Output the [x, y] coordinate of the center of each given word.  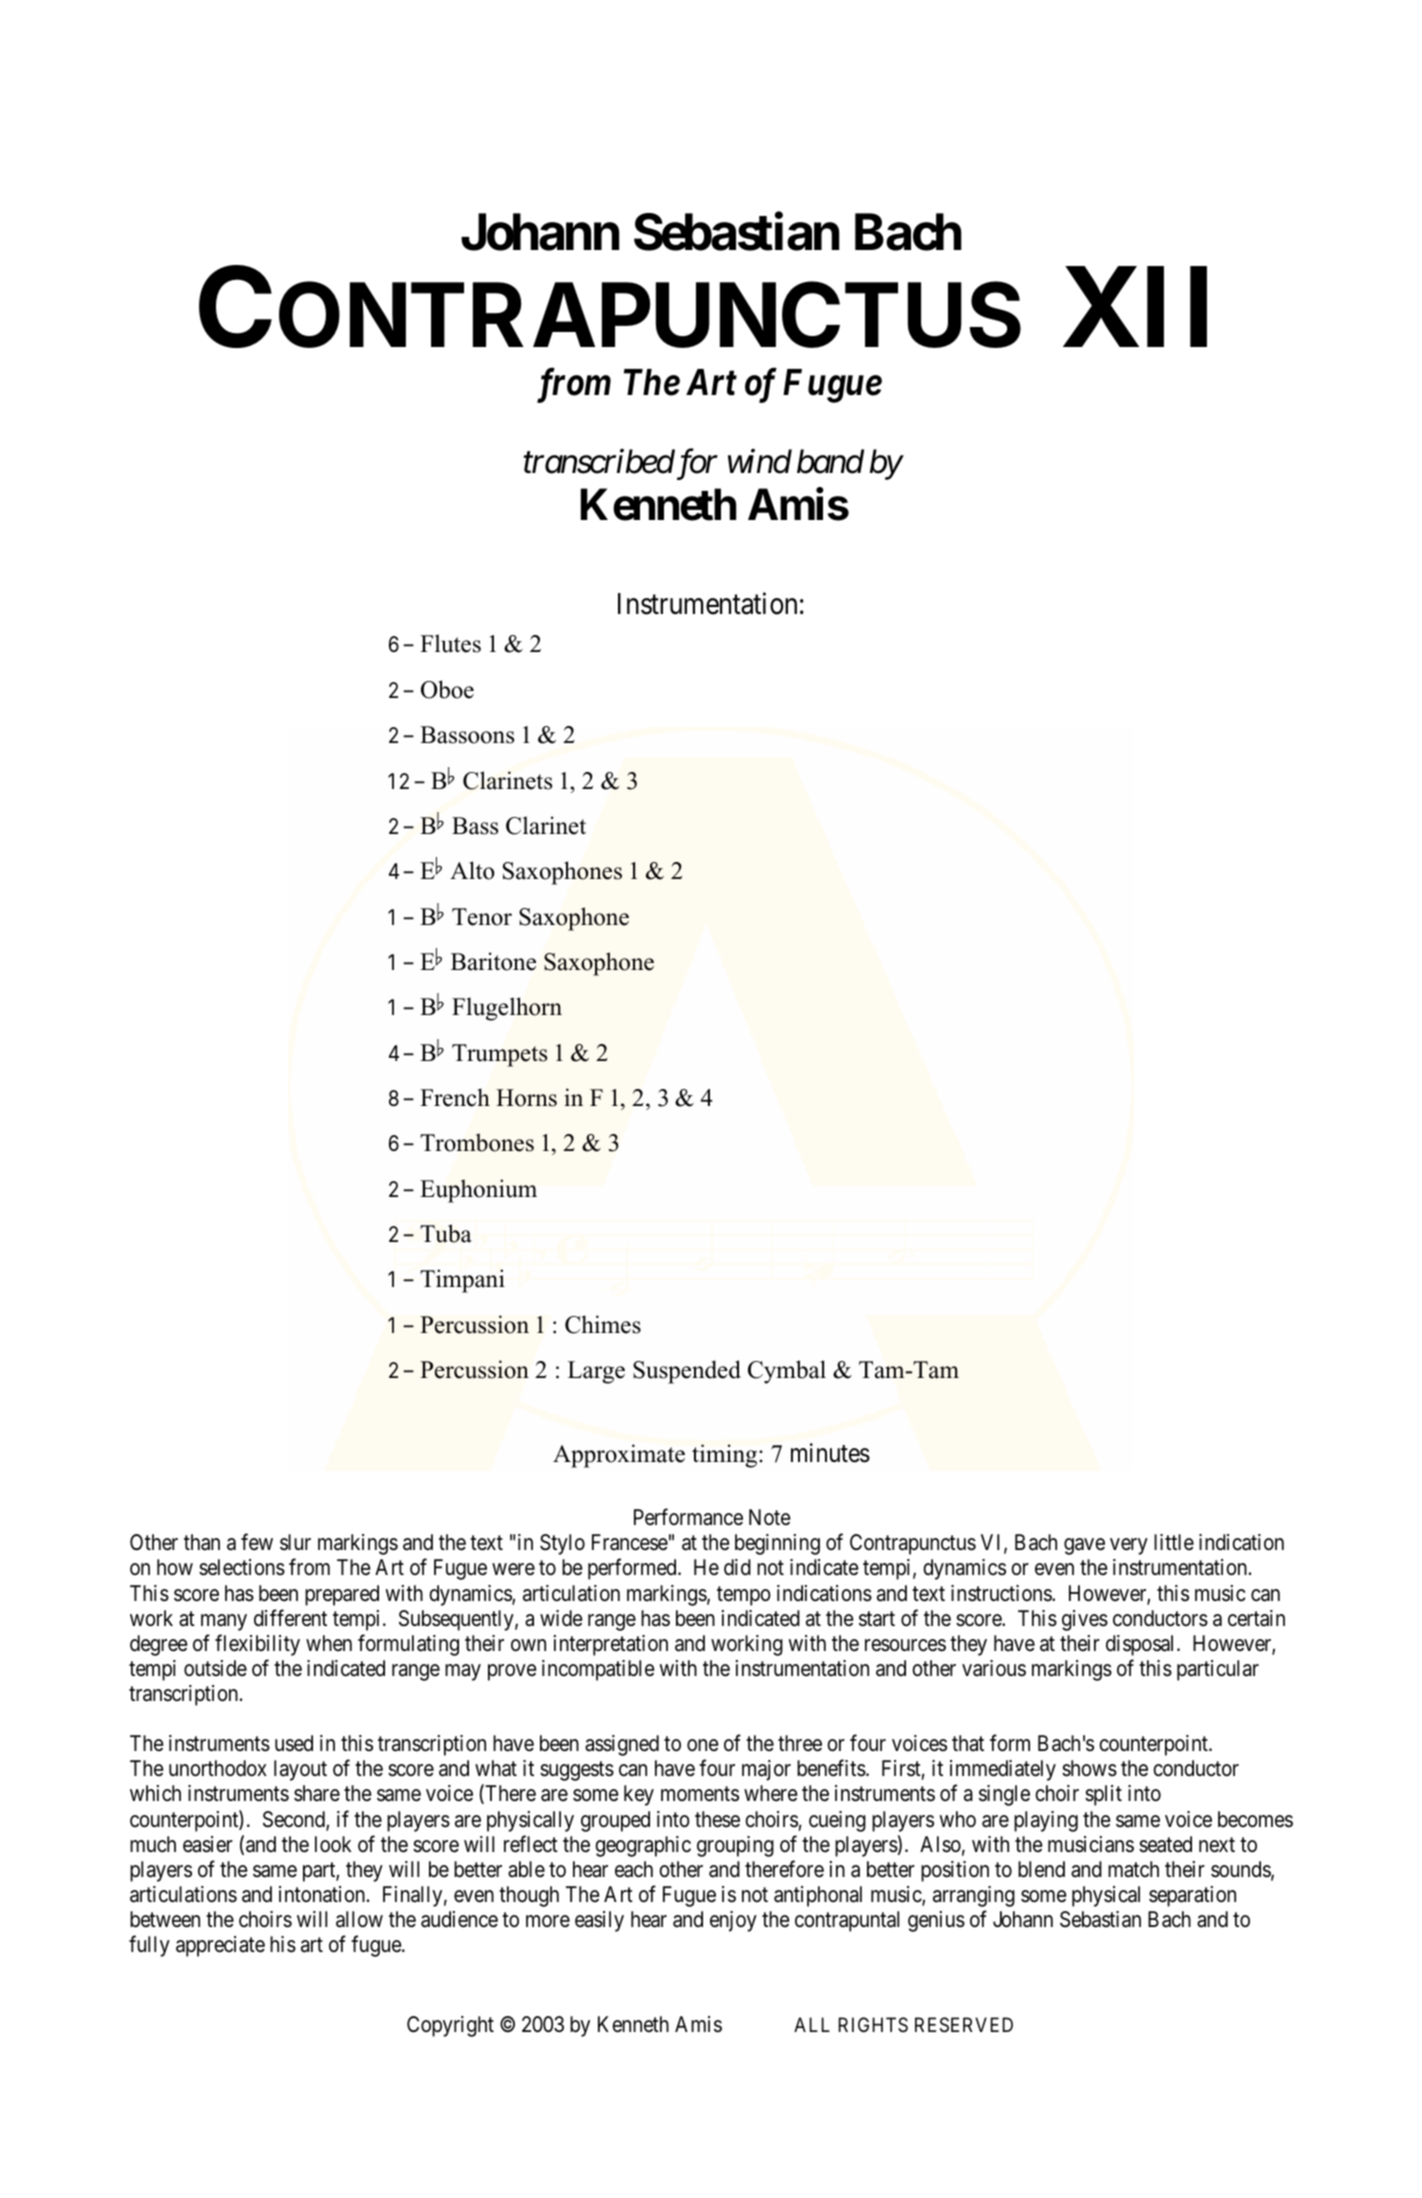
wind [760, 461]
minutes [830, 1453]
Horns [526, 1098]
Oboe [447, 689]
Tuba [446, 1233]
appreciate [220, 1946]
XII [1135, 308]
